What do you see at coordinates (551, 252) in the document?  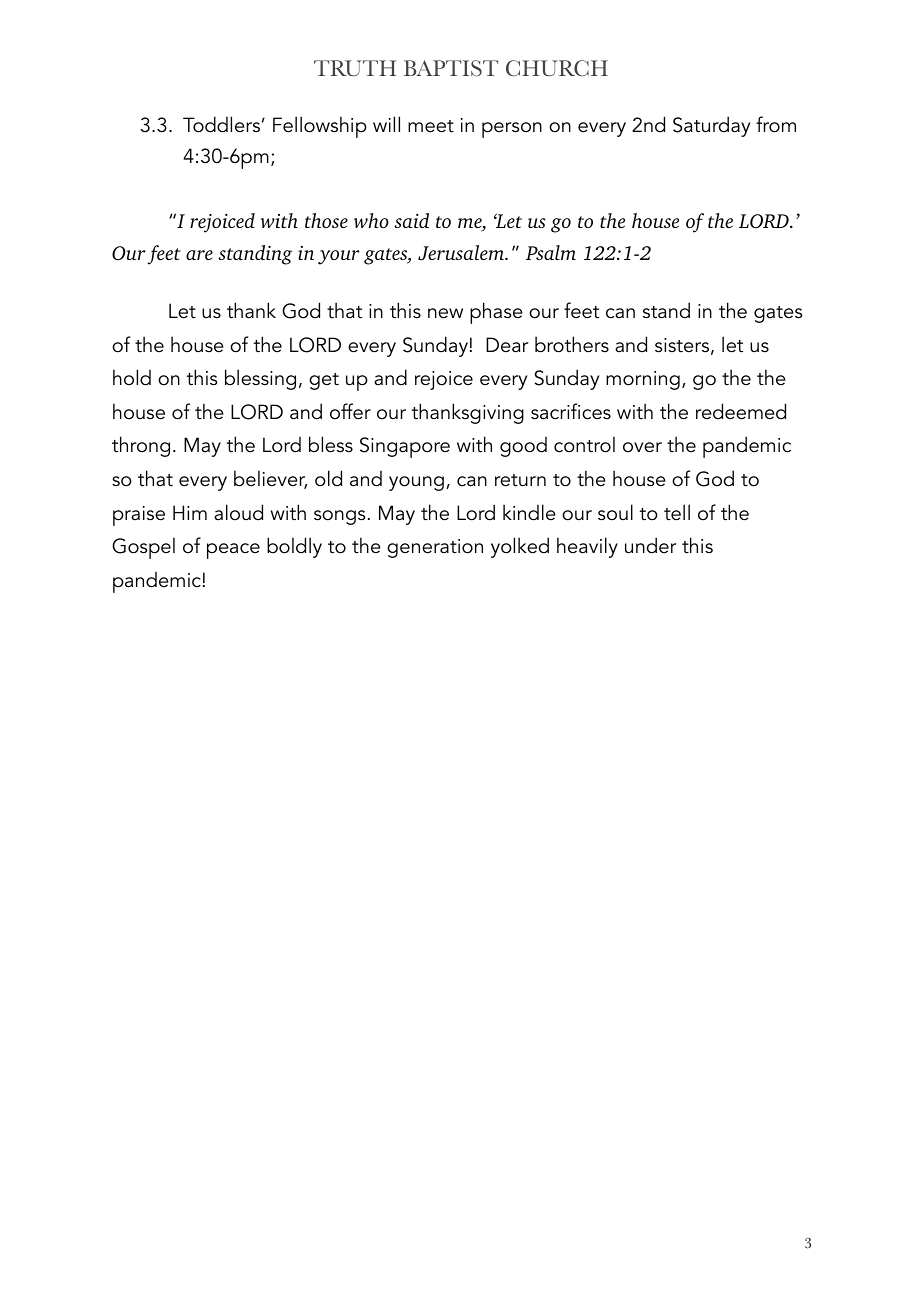 I see `Psalm` at bounding box center [551, 252].
